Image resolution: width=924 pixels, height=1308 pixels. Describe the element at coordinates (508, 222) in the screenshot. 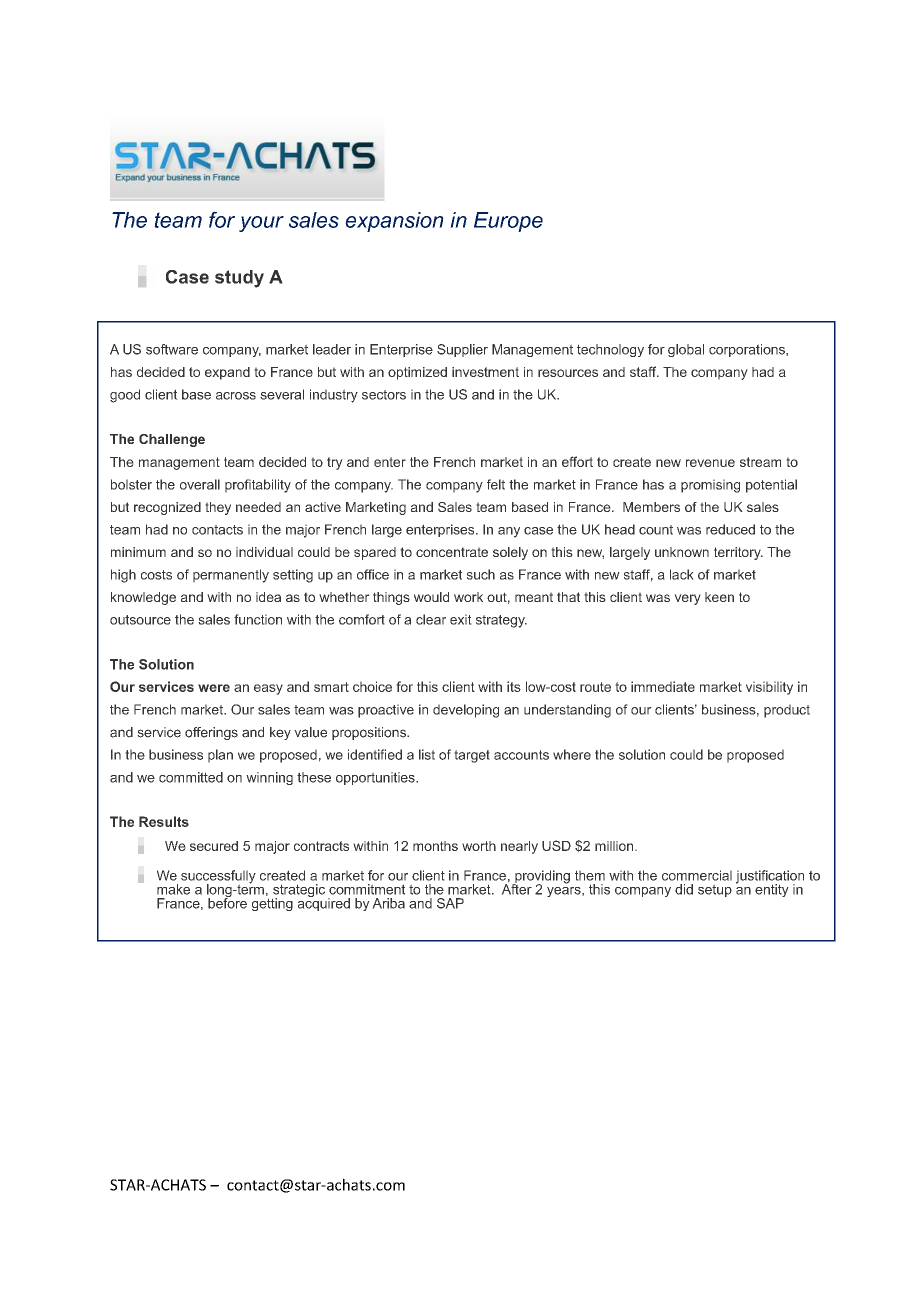

I see `Europe` at that location.
